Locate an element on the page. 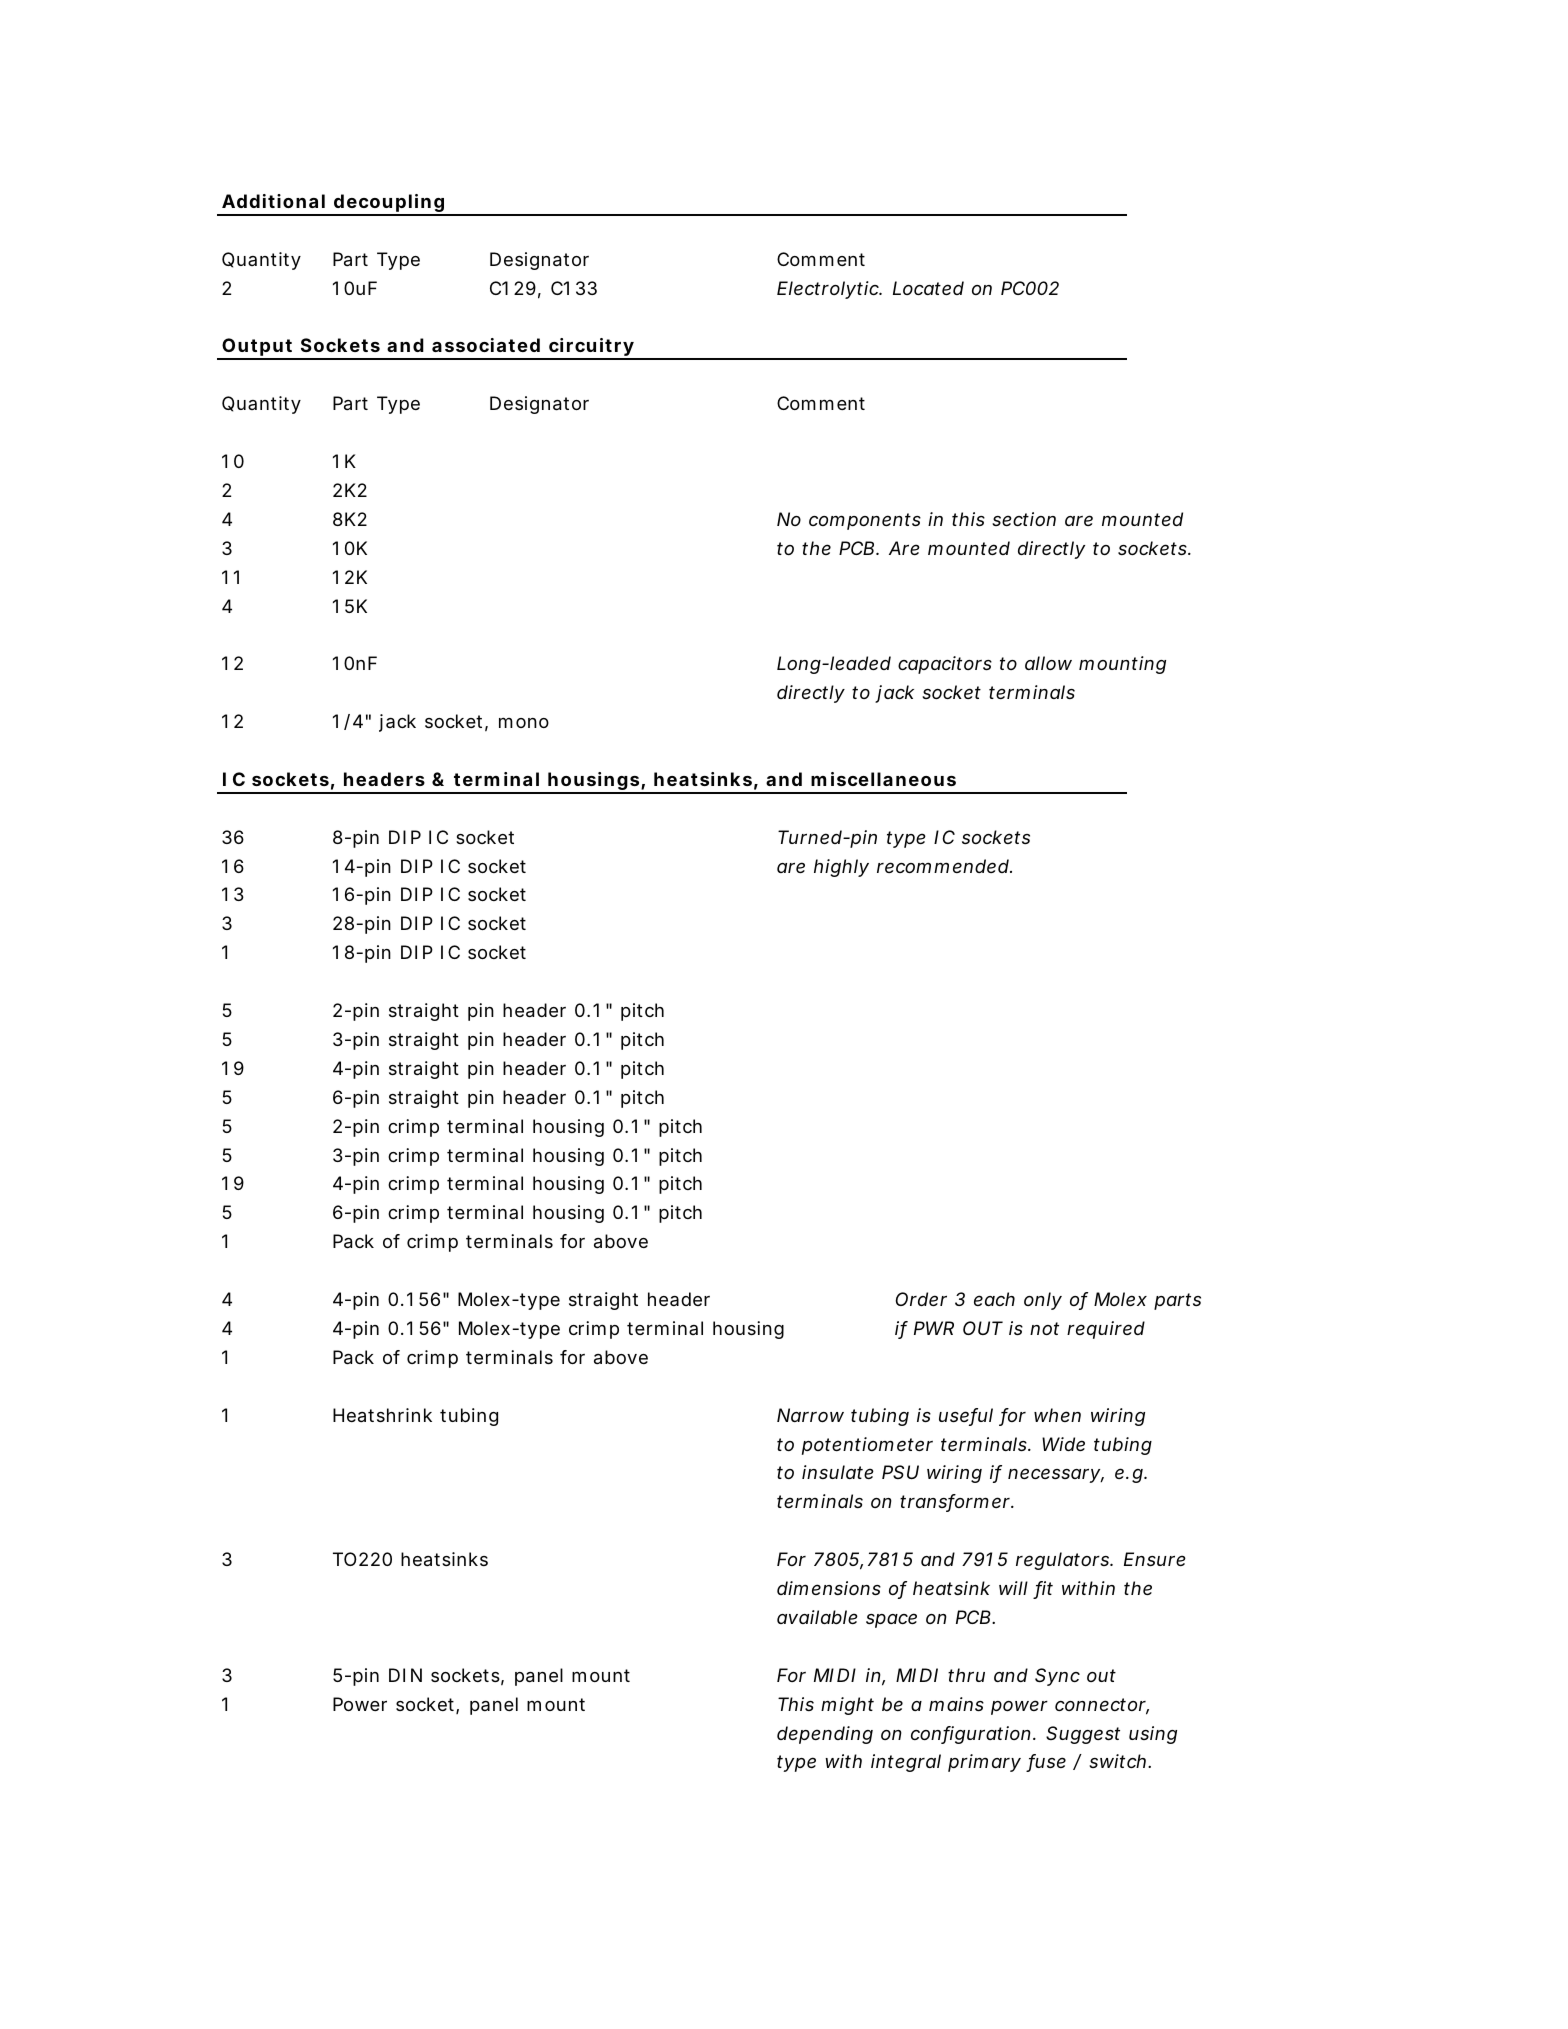 Image resolution: width=1568 pixels, height=2029 pixels. decoupling is located at coordinates (389, 204).
